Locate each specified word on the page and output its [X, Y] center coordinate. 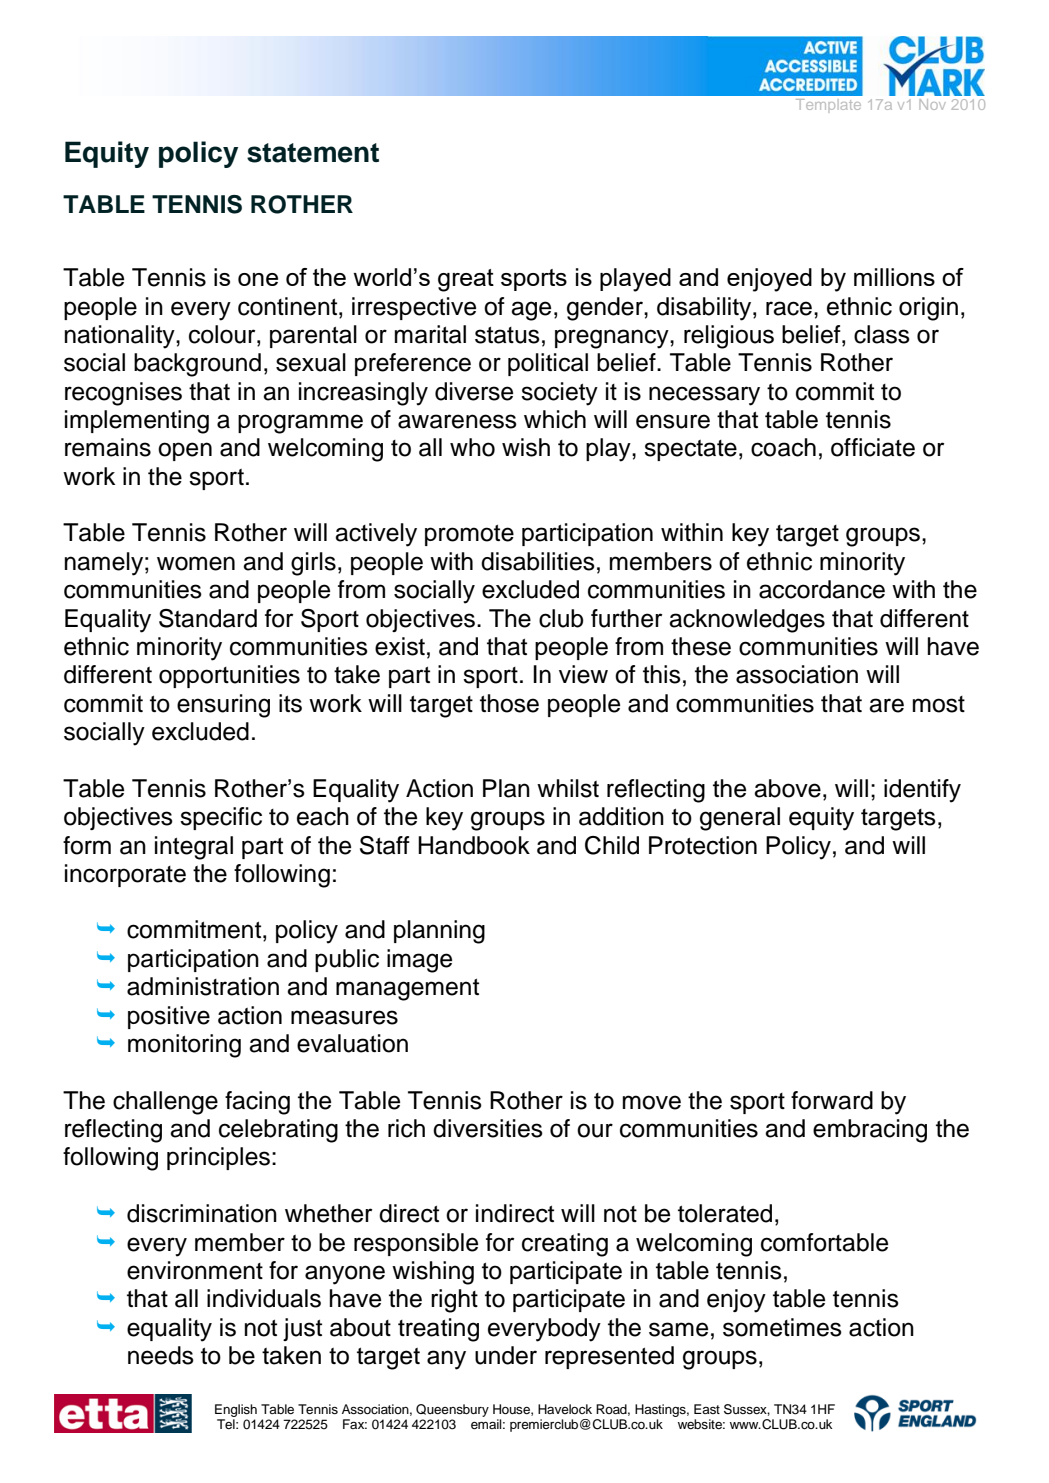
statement [313, 153]
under [506, 1355]
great [466, 280]
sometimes [782, 1327]
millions [894, 277]
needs [161, 1355]
